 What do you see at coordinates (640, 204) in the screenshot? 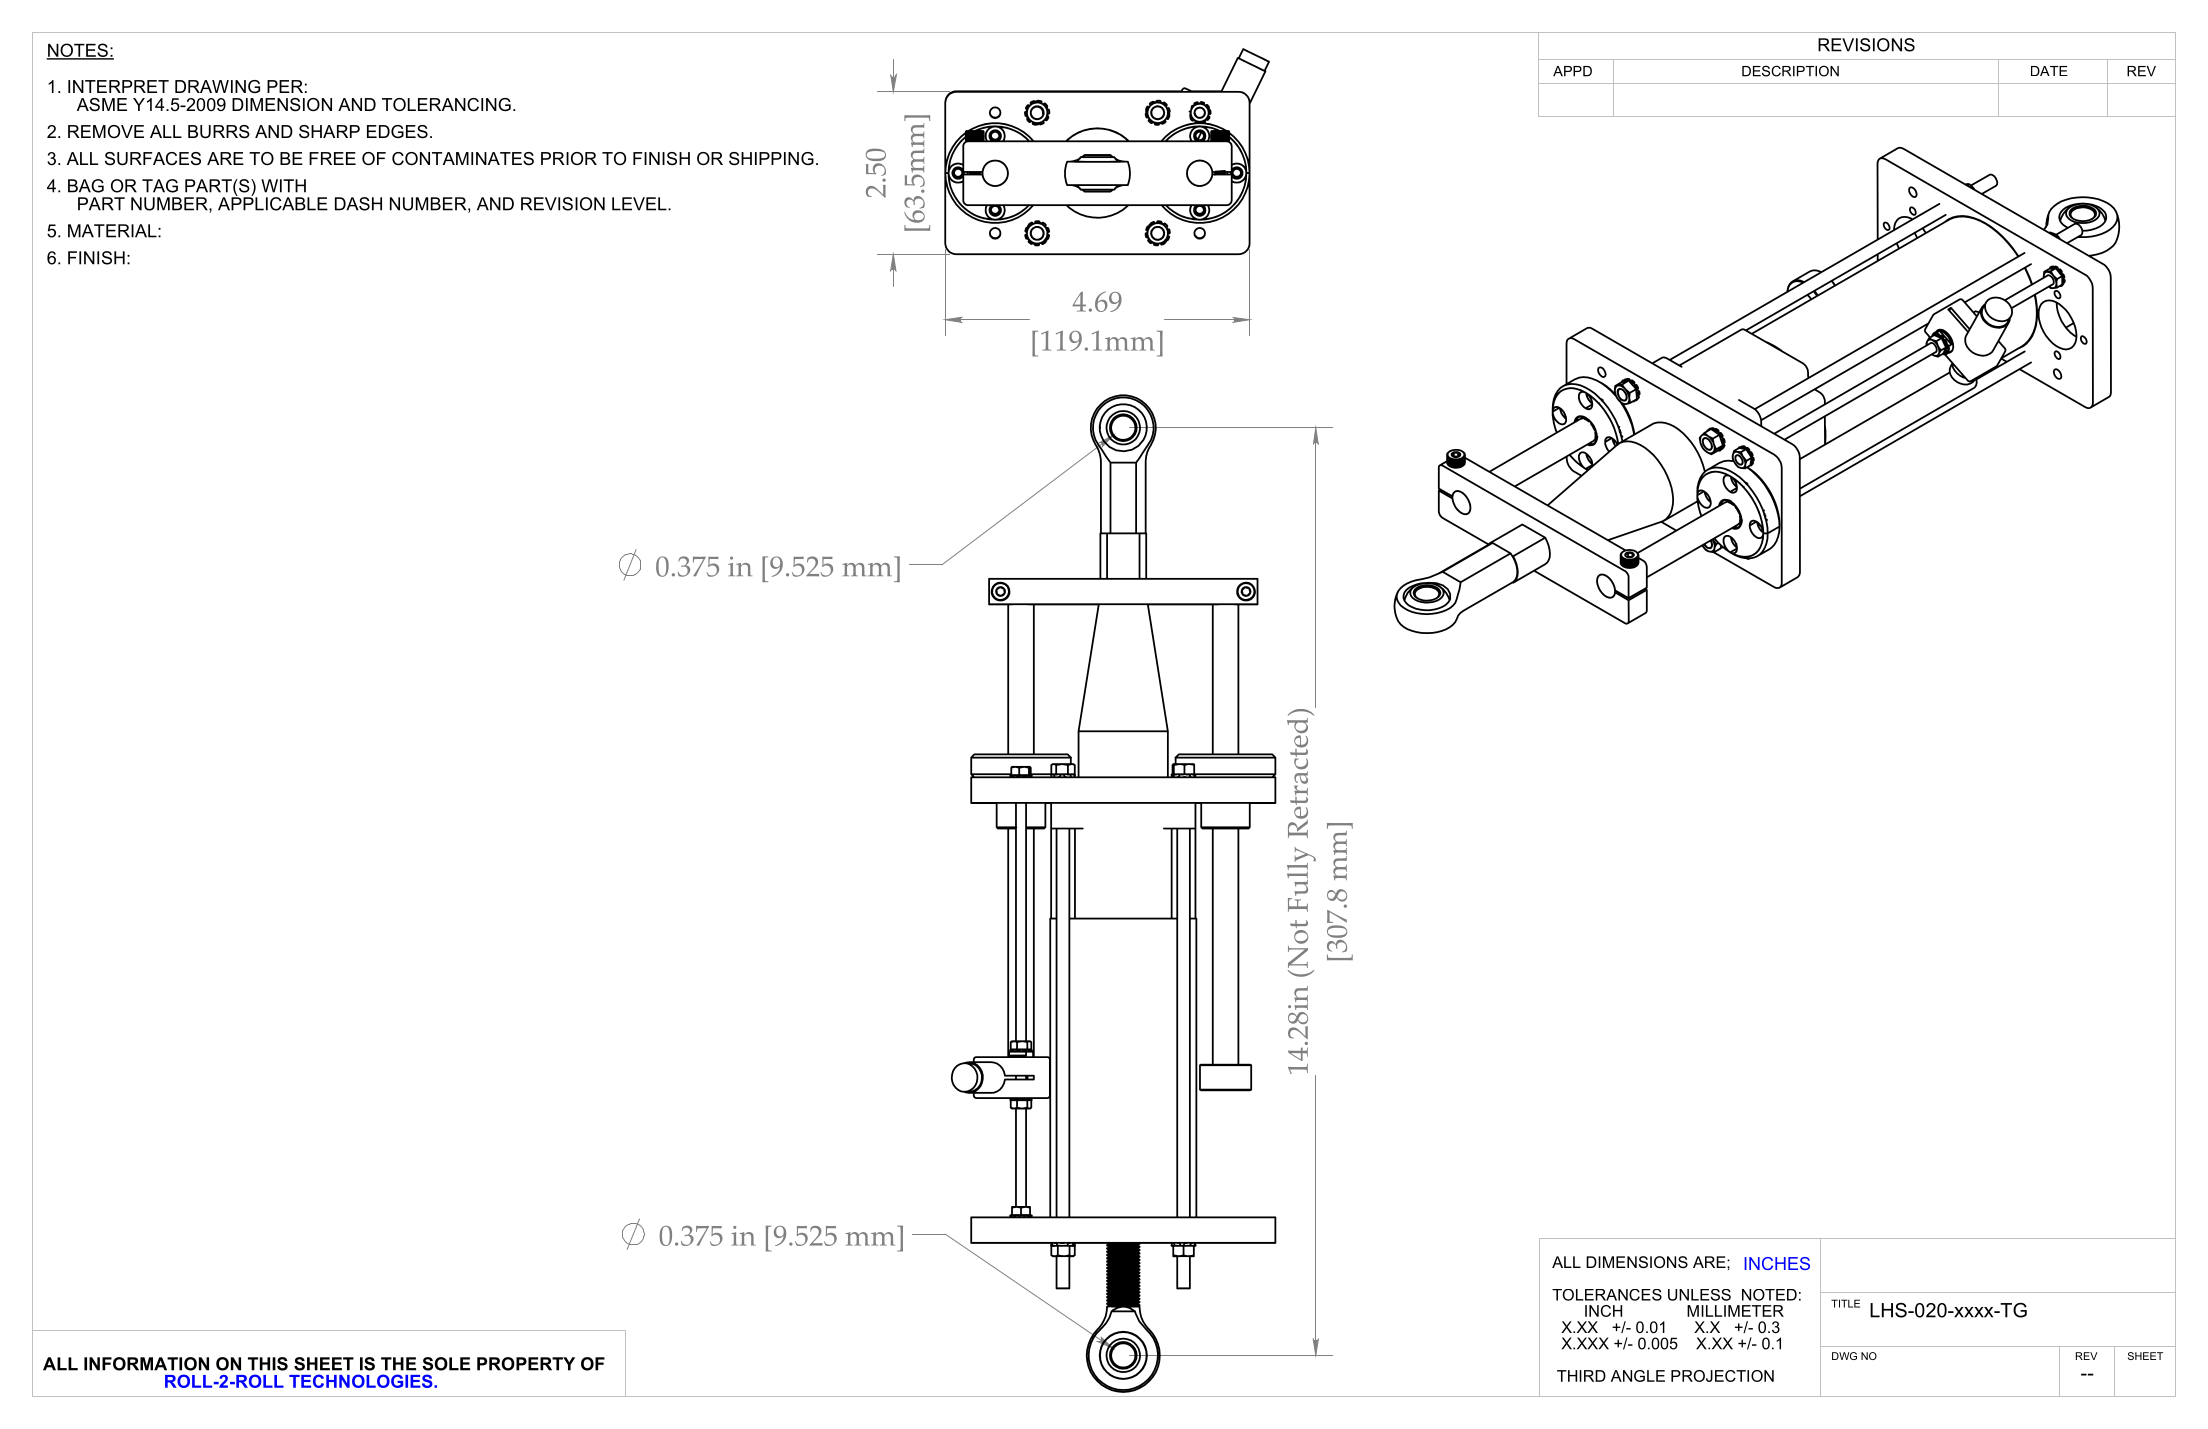
I see `LEVEL` at bounding box center [640, 204].
